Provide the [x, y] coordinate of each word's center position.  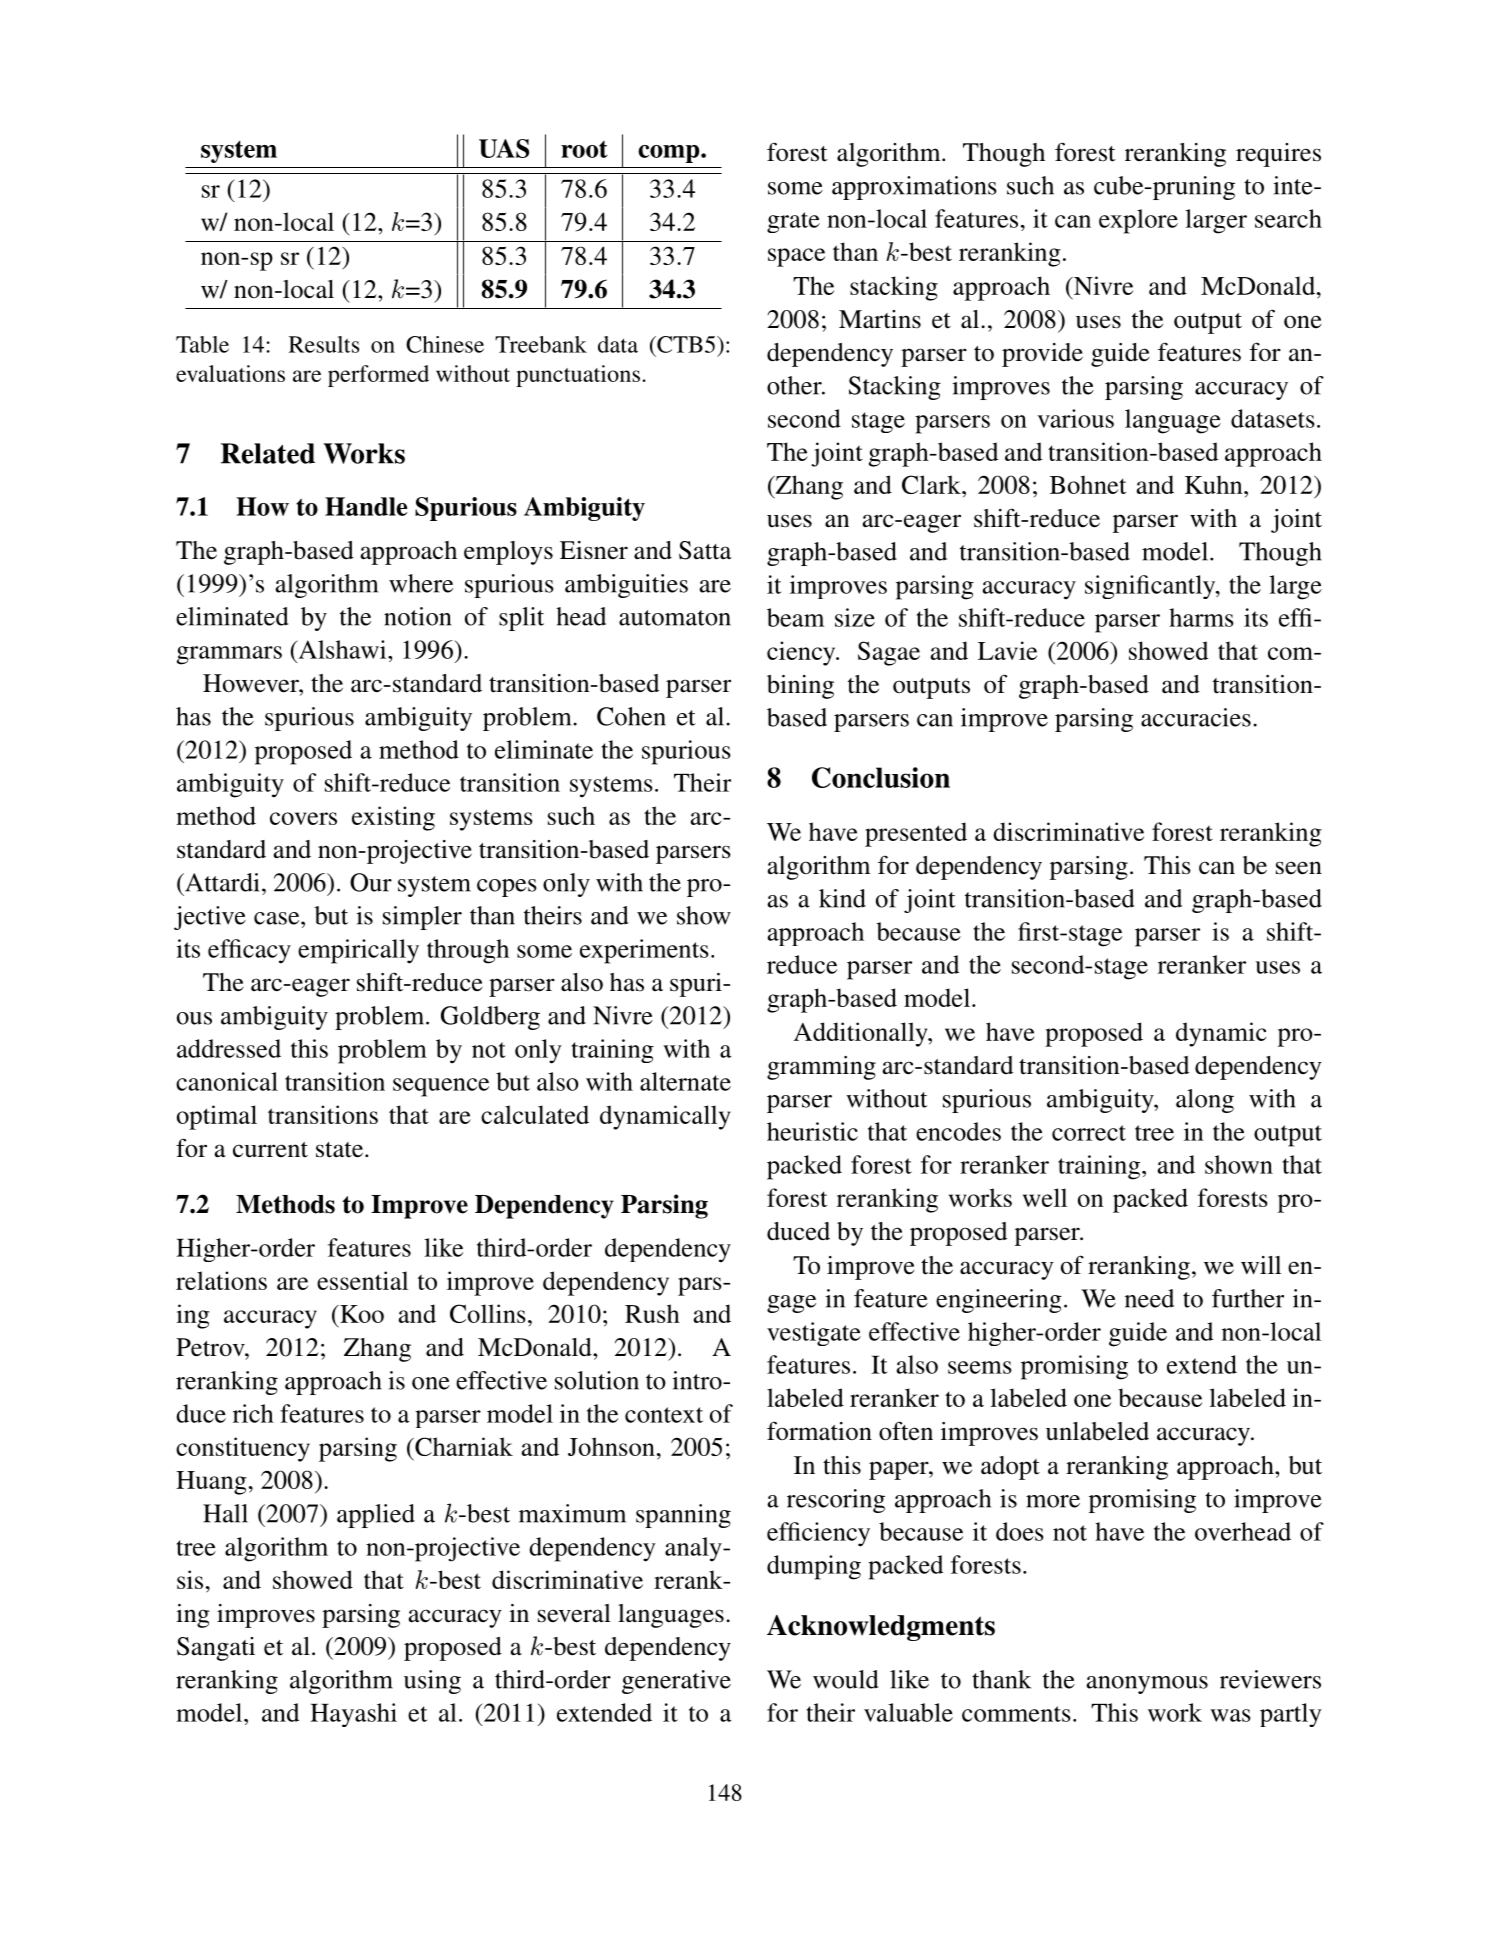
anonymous [1147, 1685]
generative [676, 1682]
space [796, 257]
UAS [504, 148]
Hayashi [353, 1715]
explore [1138, 221]
